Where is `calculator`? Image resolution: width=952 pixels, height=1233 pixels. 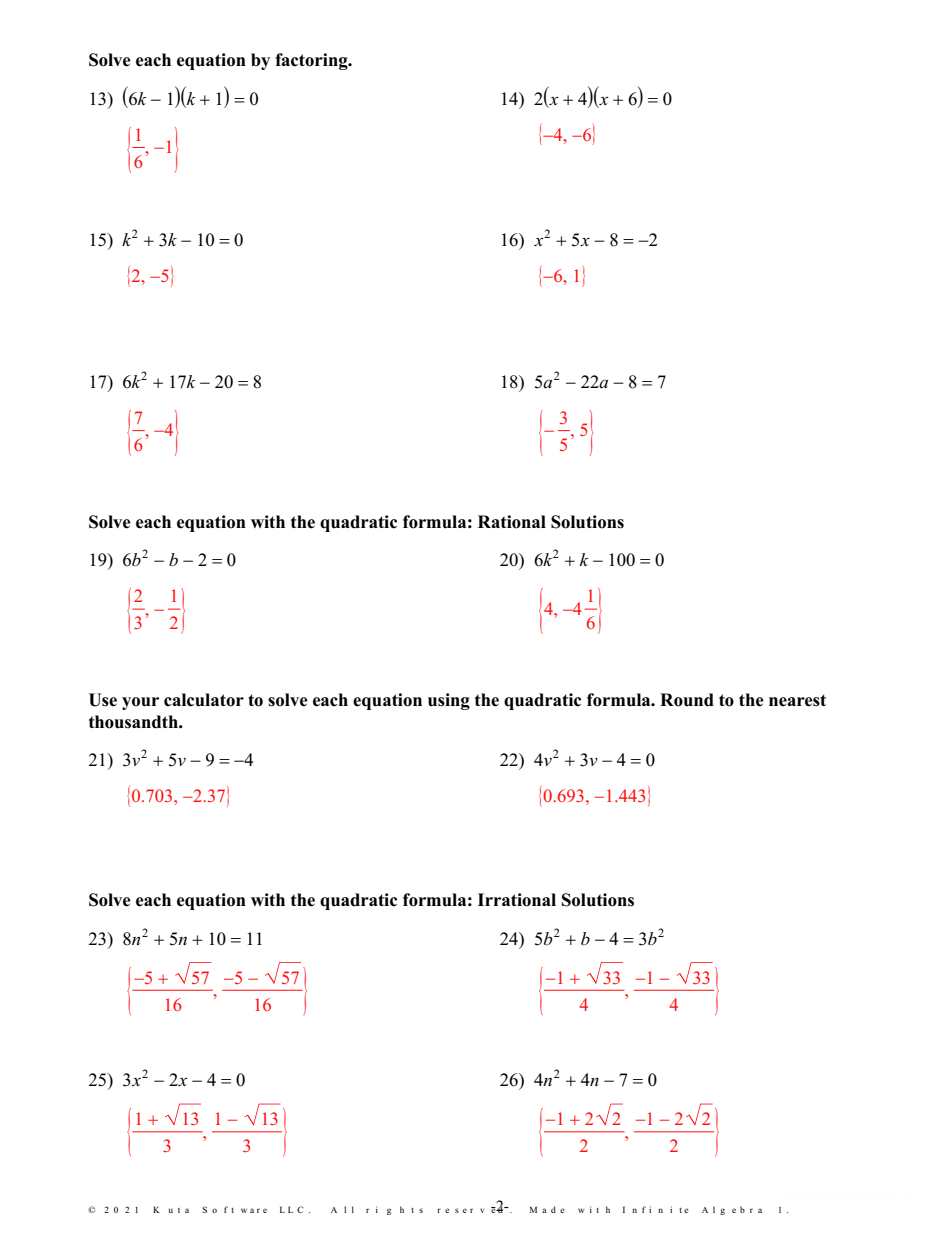
calculator is located at coordinates (204, 700).
